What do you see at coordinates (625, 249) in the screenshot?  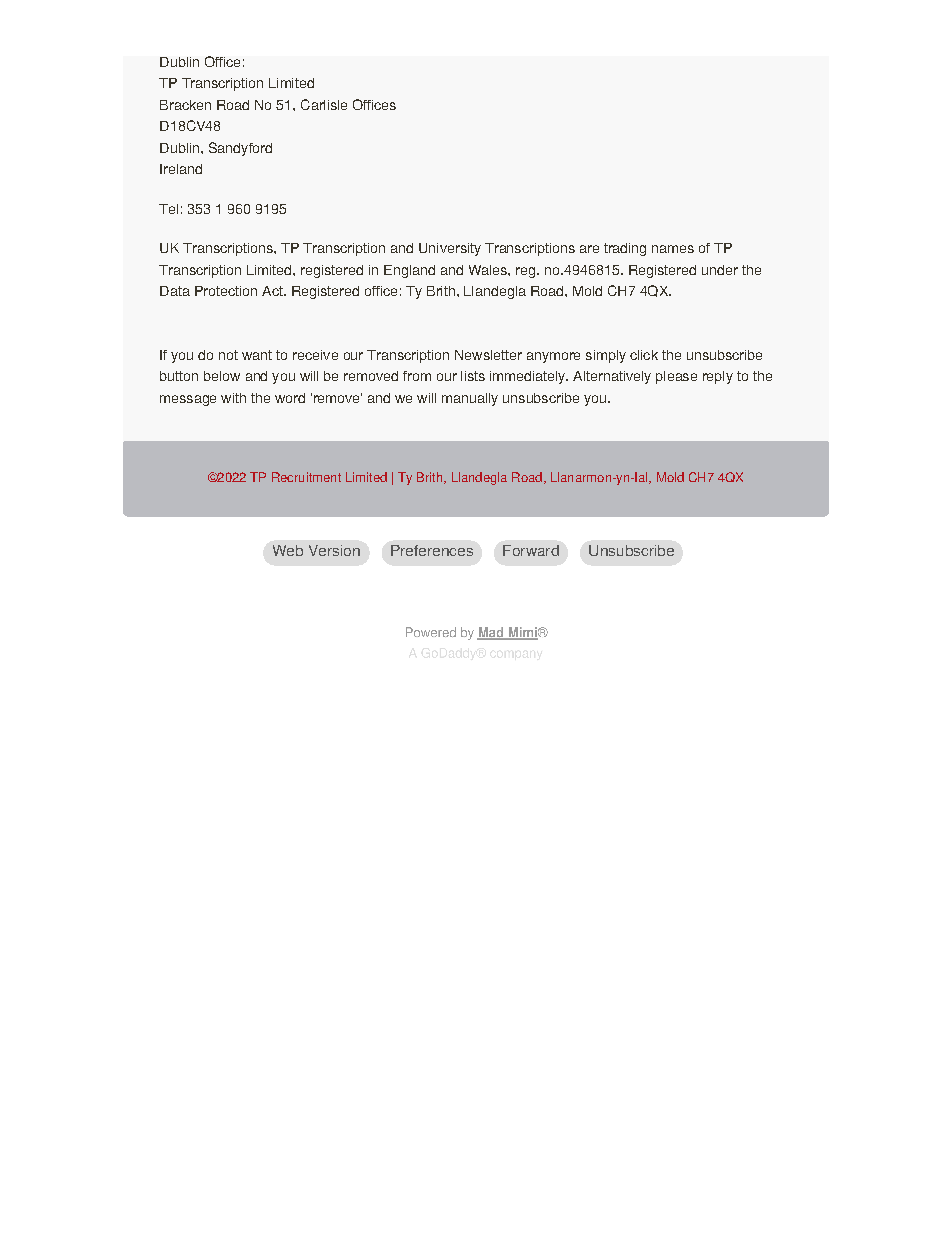 I see `trading` at bounding box center [625, 249].
